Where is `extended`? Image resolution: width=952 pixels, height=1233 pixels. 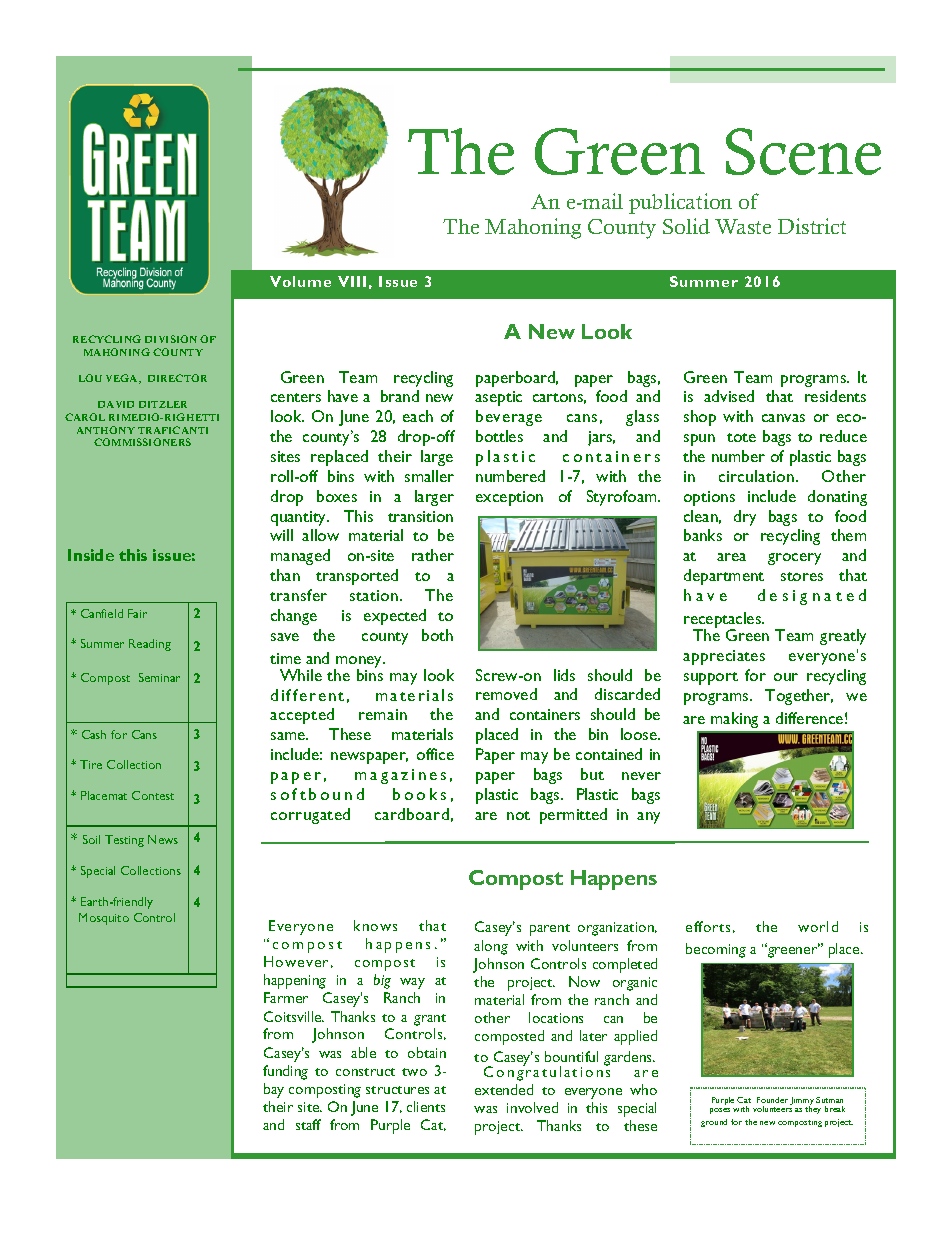 extended is located at coordinates (504, 1089).
